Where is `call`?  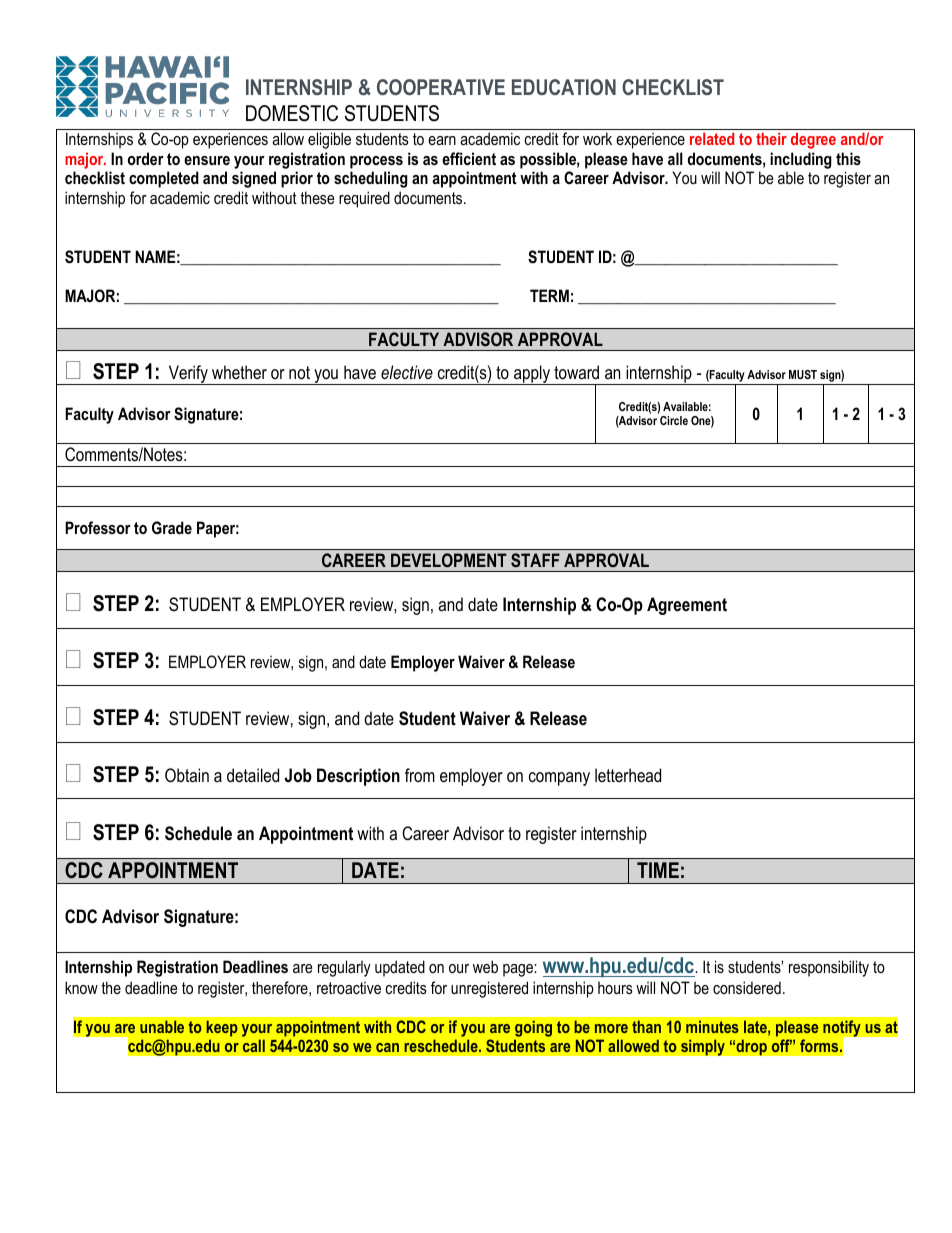 call is located at coordinates (253, 1046).
